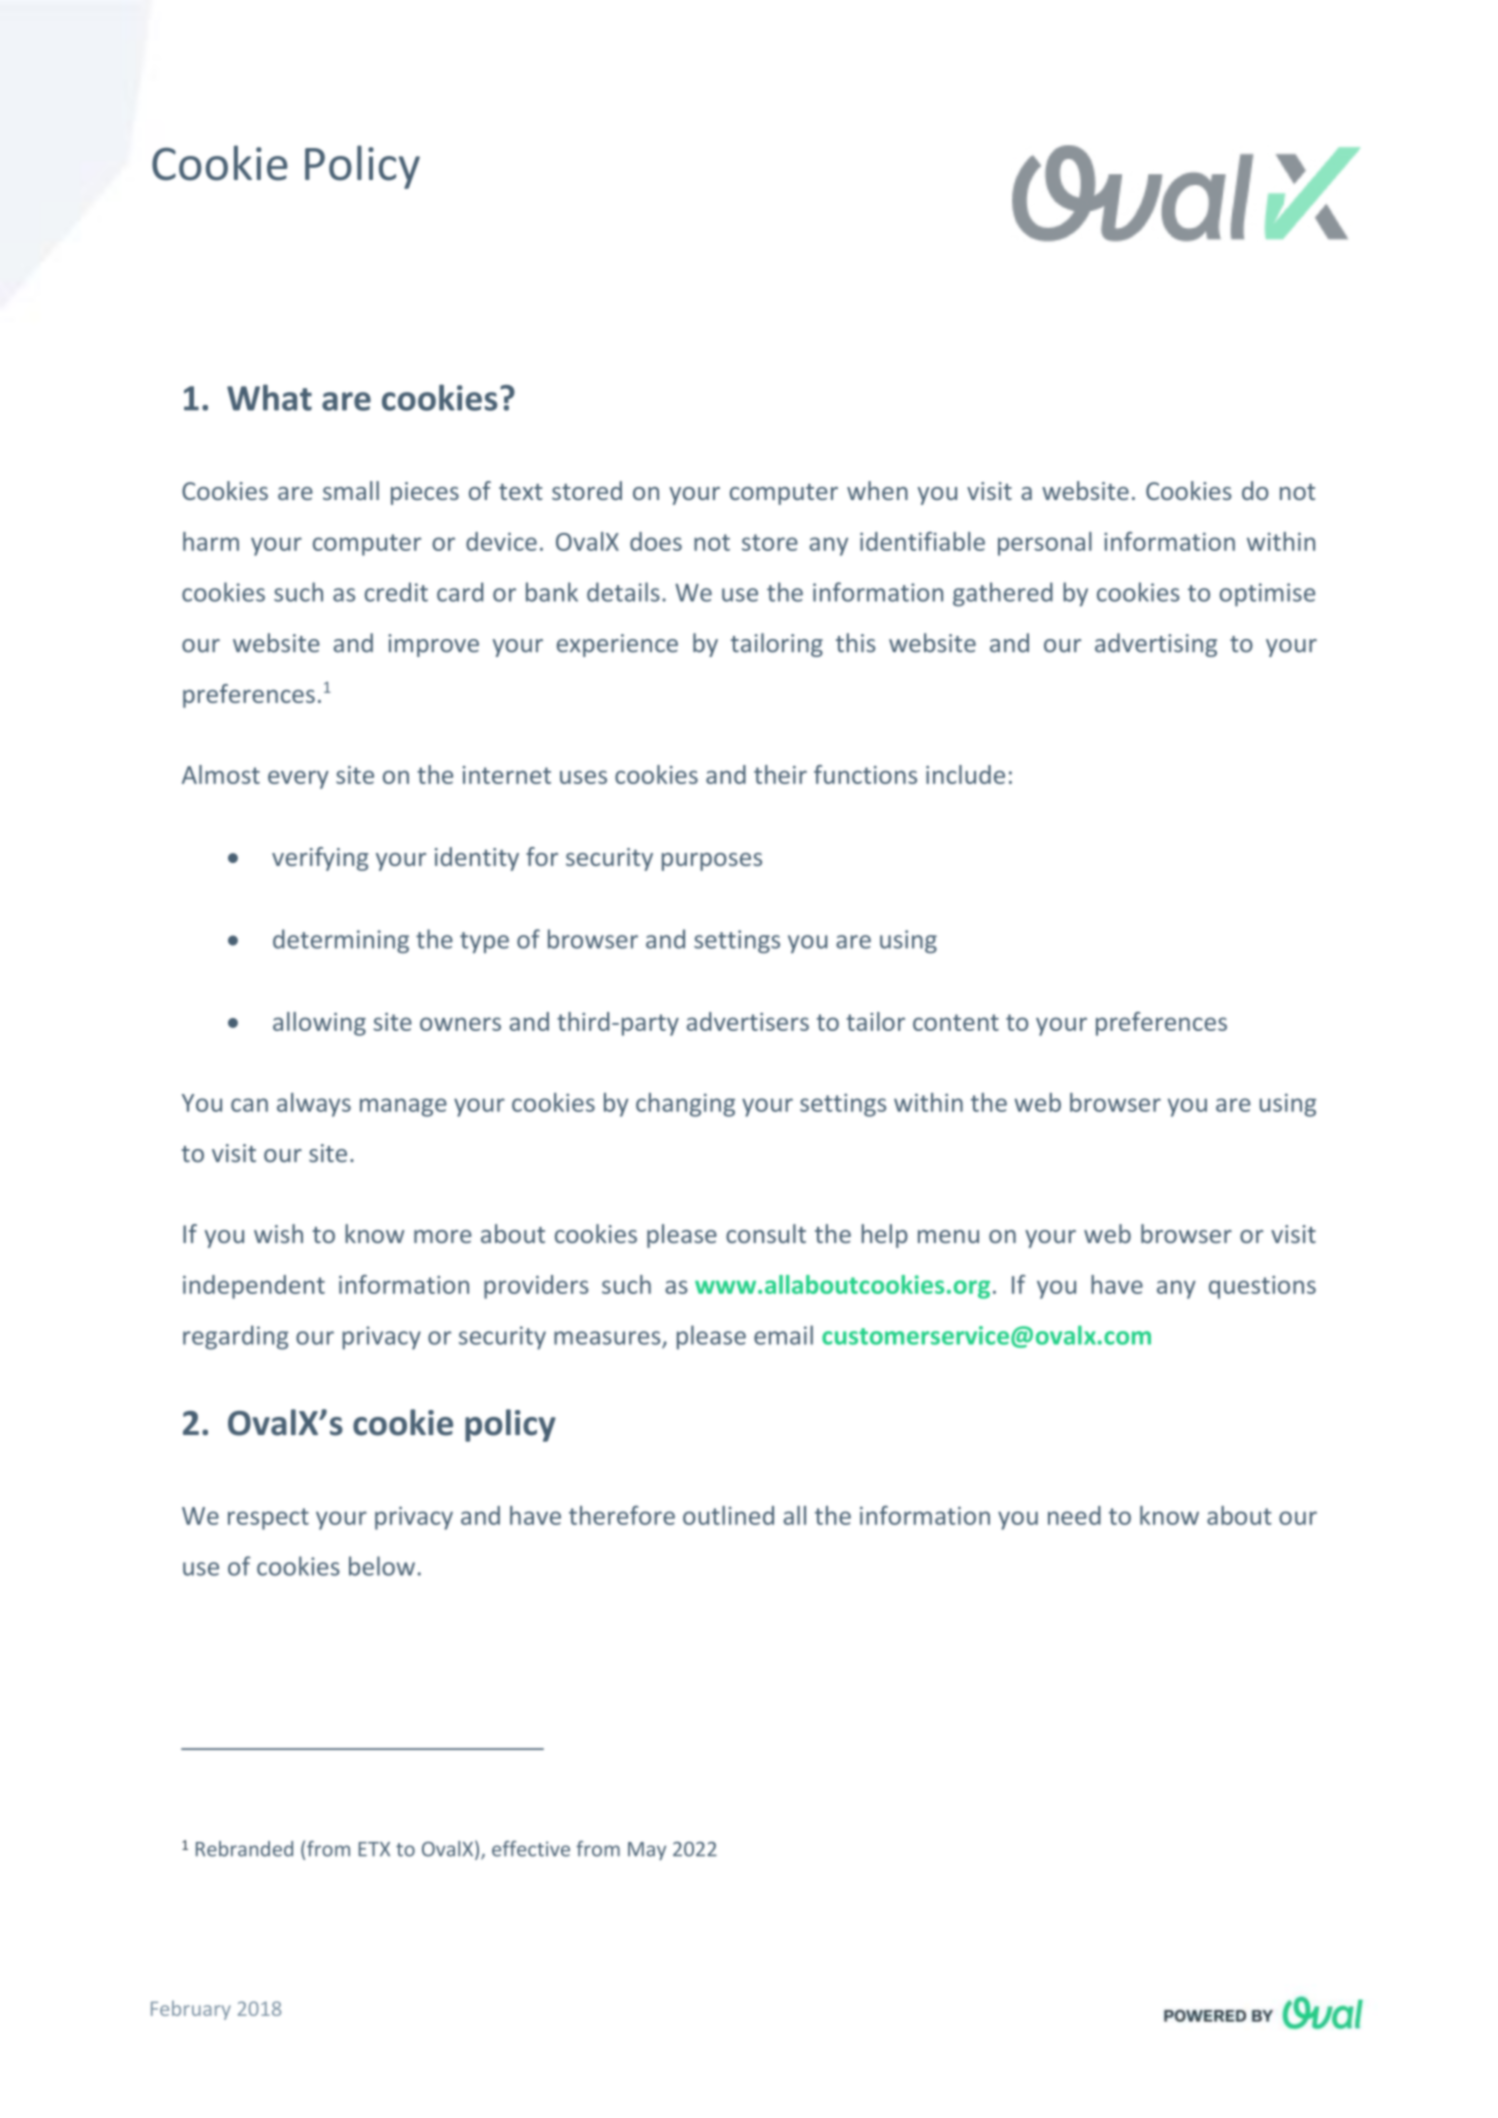 Image resolution: width=1498 pixels, height=2118 pixels. What do you see at coordinates (728, 1515) in the image?
I see `outlined` at bounding box center [728, 1515].
